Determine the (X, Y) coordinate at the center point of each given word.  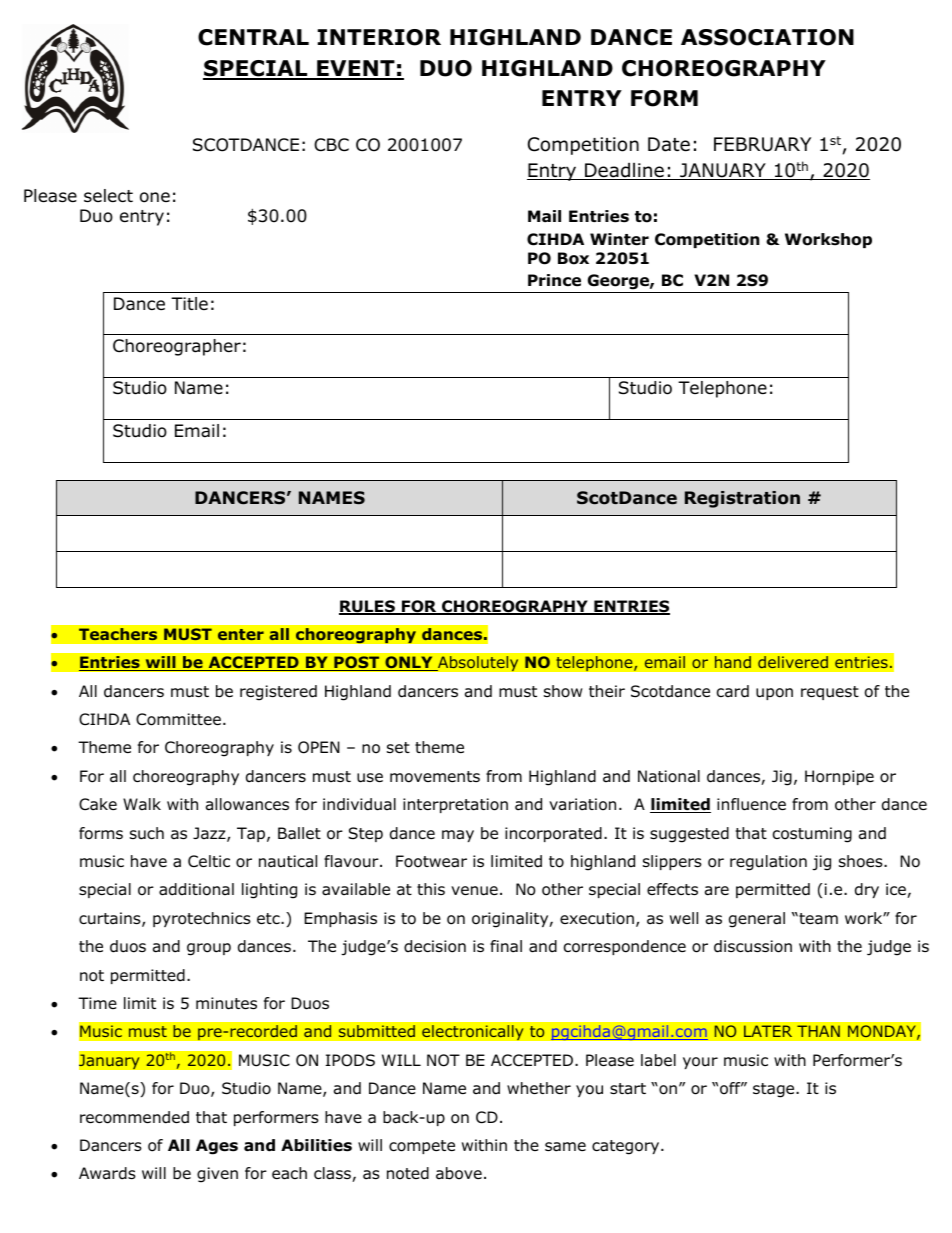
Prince (554, 280)
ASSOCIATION (767, 37)
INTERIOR (379, 37)
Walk (142, 804)
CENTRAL (253, 37)
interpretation (455, 805)
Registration (742, 499)
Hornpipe (839, 777)
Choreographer (177, 347)
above (459, 1173)
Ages (217, 1147)
